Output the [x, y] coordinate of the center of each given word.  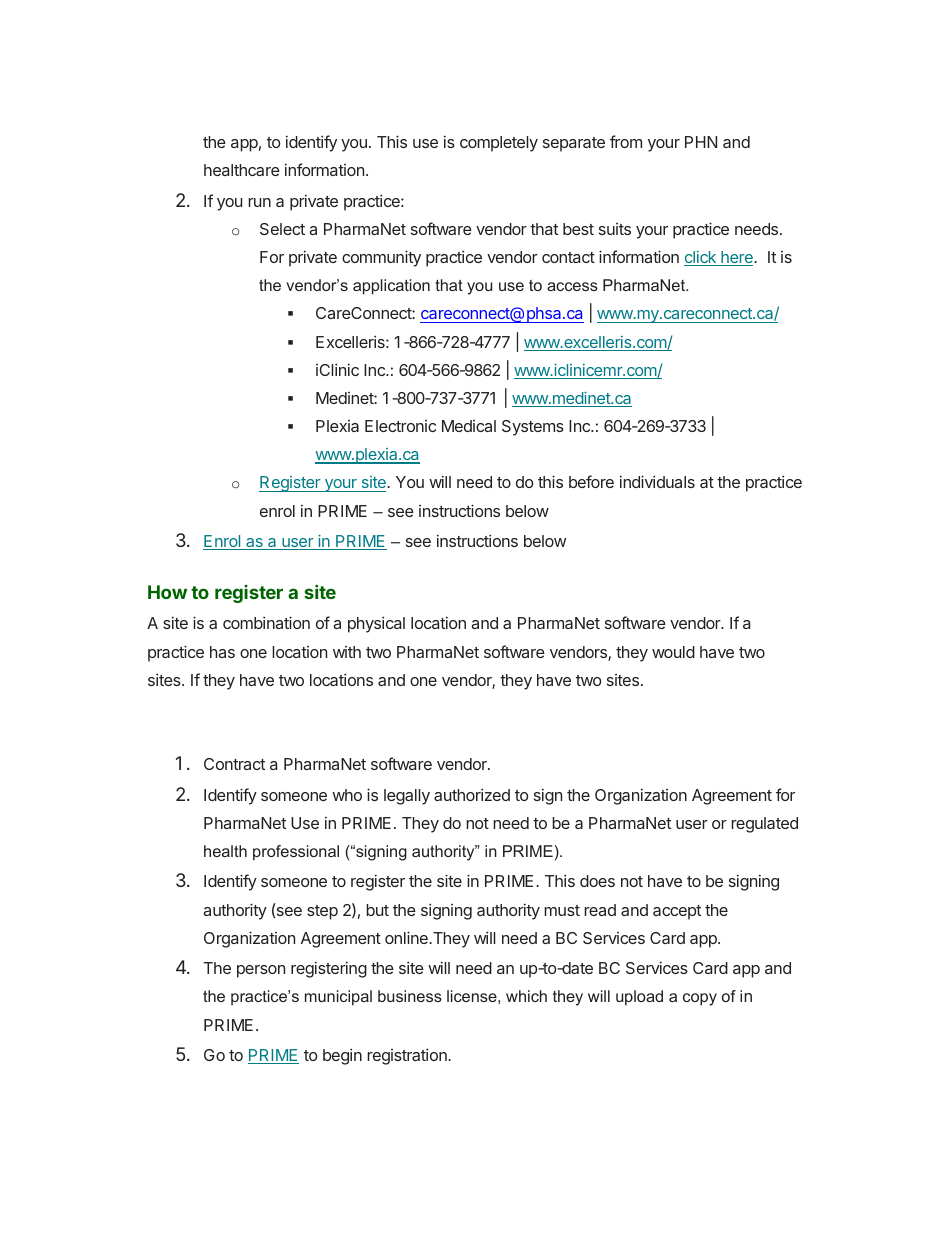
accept [677, 912]
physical [376, 624]
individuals [657, 481]
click [701, 258]
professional [296, 853]
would [673, 652]
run [259, 202]
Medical [469, 426]
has [222, 652]
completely [499, 144]
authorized [472, 794]
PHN [701, 142]
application [391, 287]
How [167, 592]
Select [282, 229]
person [261, 971]
